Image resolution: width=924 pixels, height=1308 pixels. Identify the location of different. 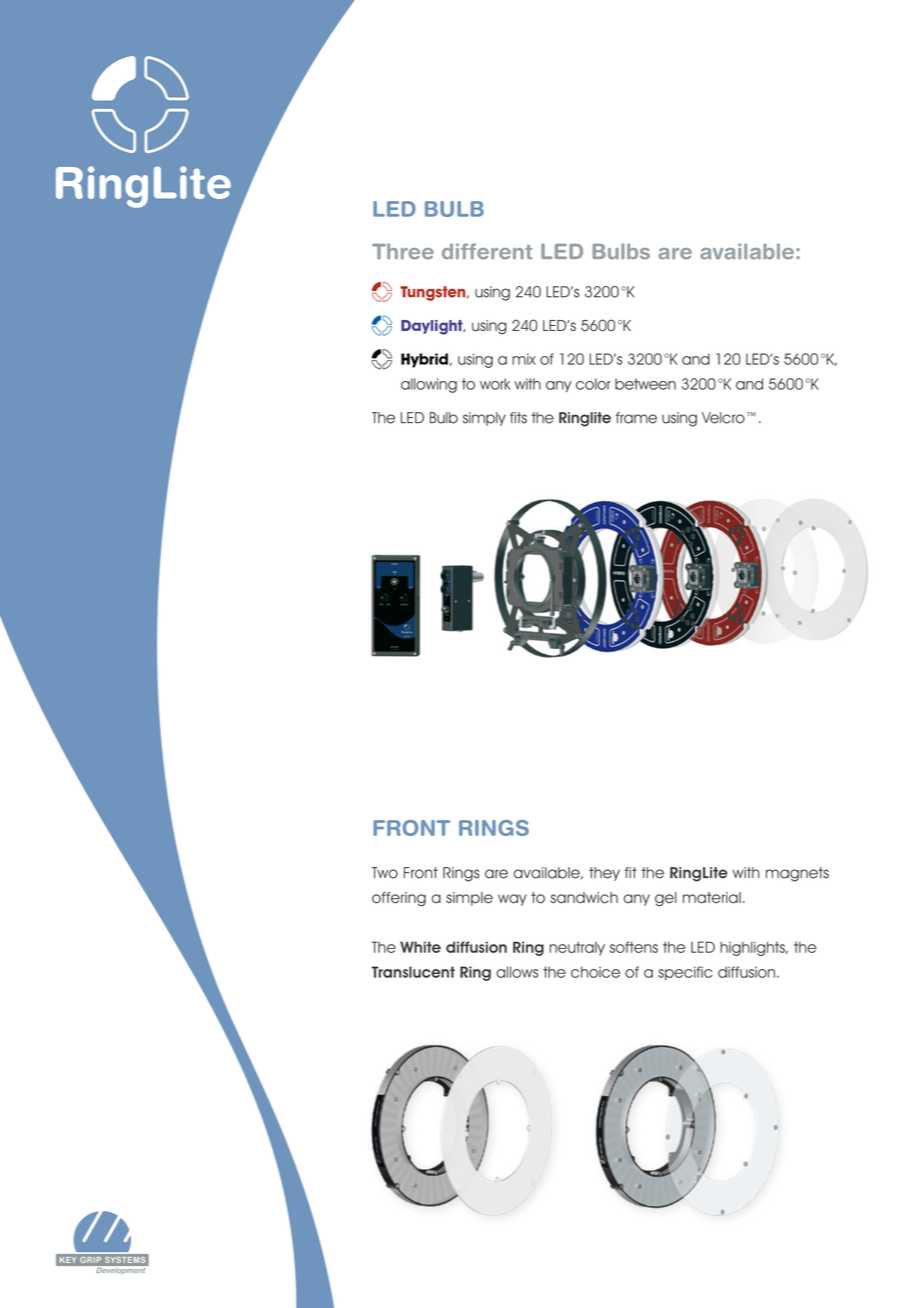
(487, 251).
